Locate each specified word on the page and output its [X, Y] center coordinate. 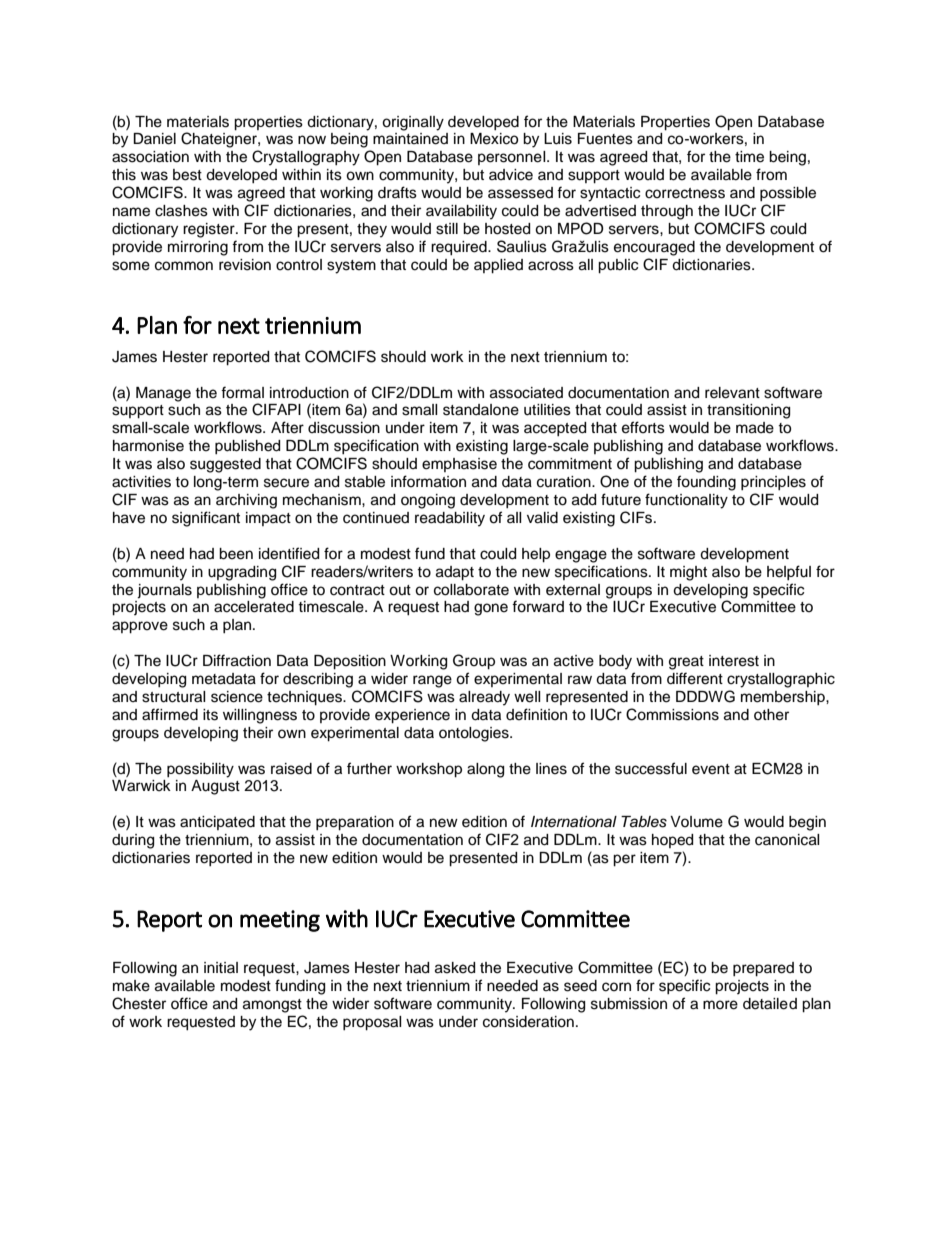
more [720, 1005]
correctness [685, 193]
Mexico [494, 139]
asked [455, 968]
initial [221, 967]
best [187, 175]
